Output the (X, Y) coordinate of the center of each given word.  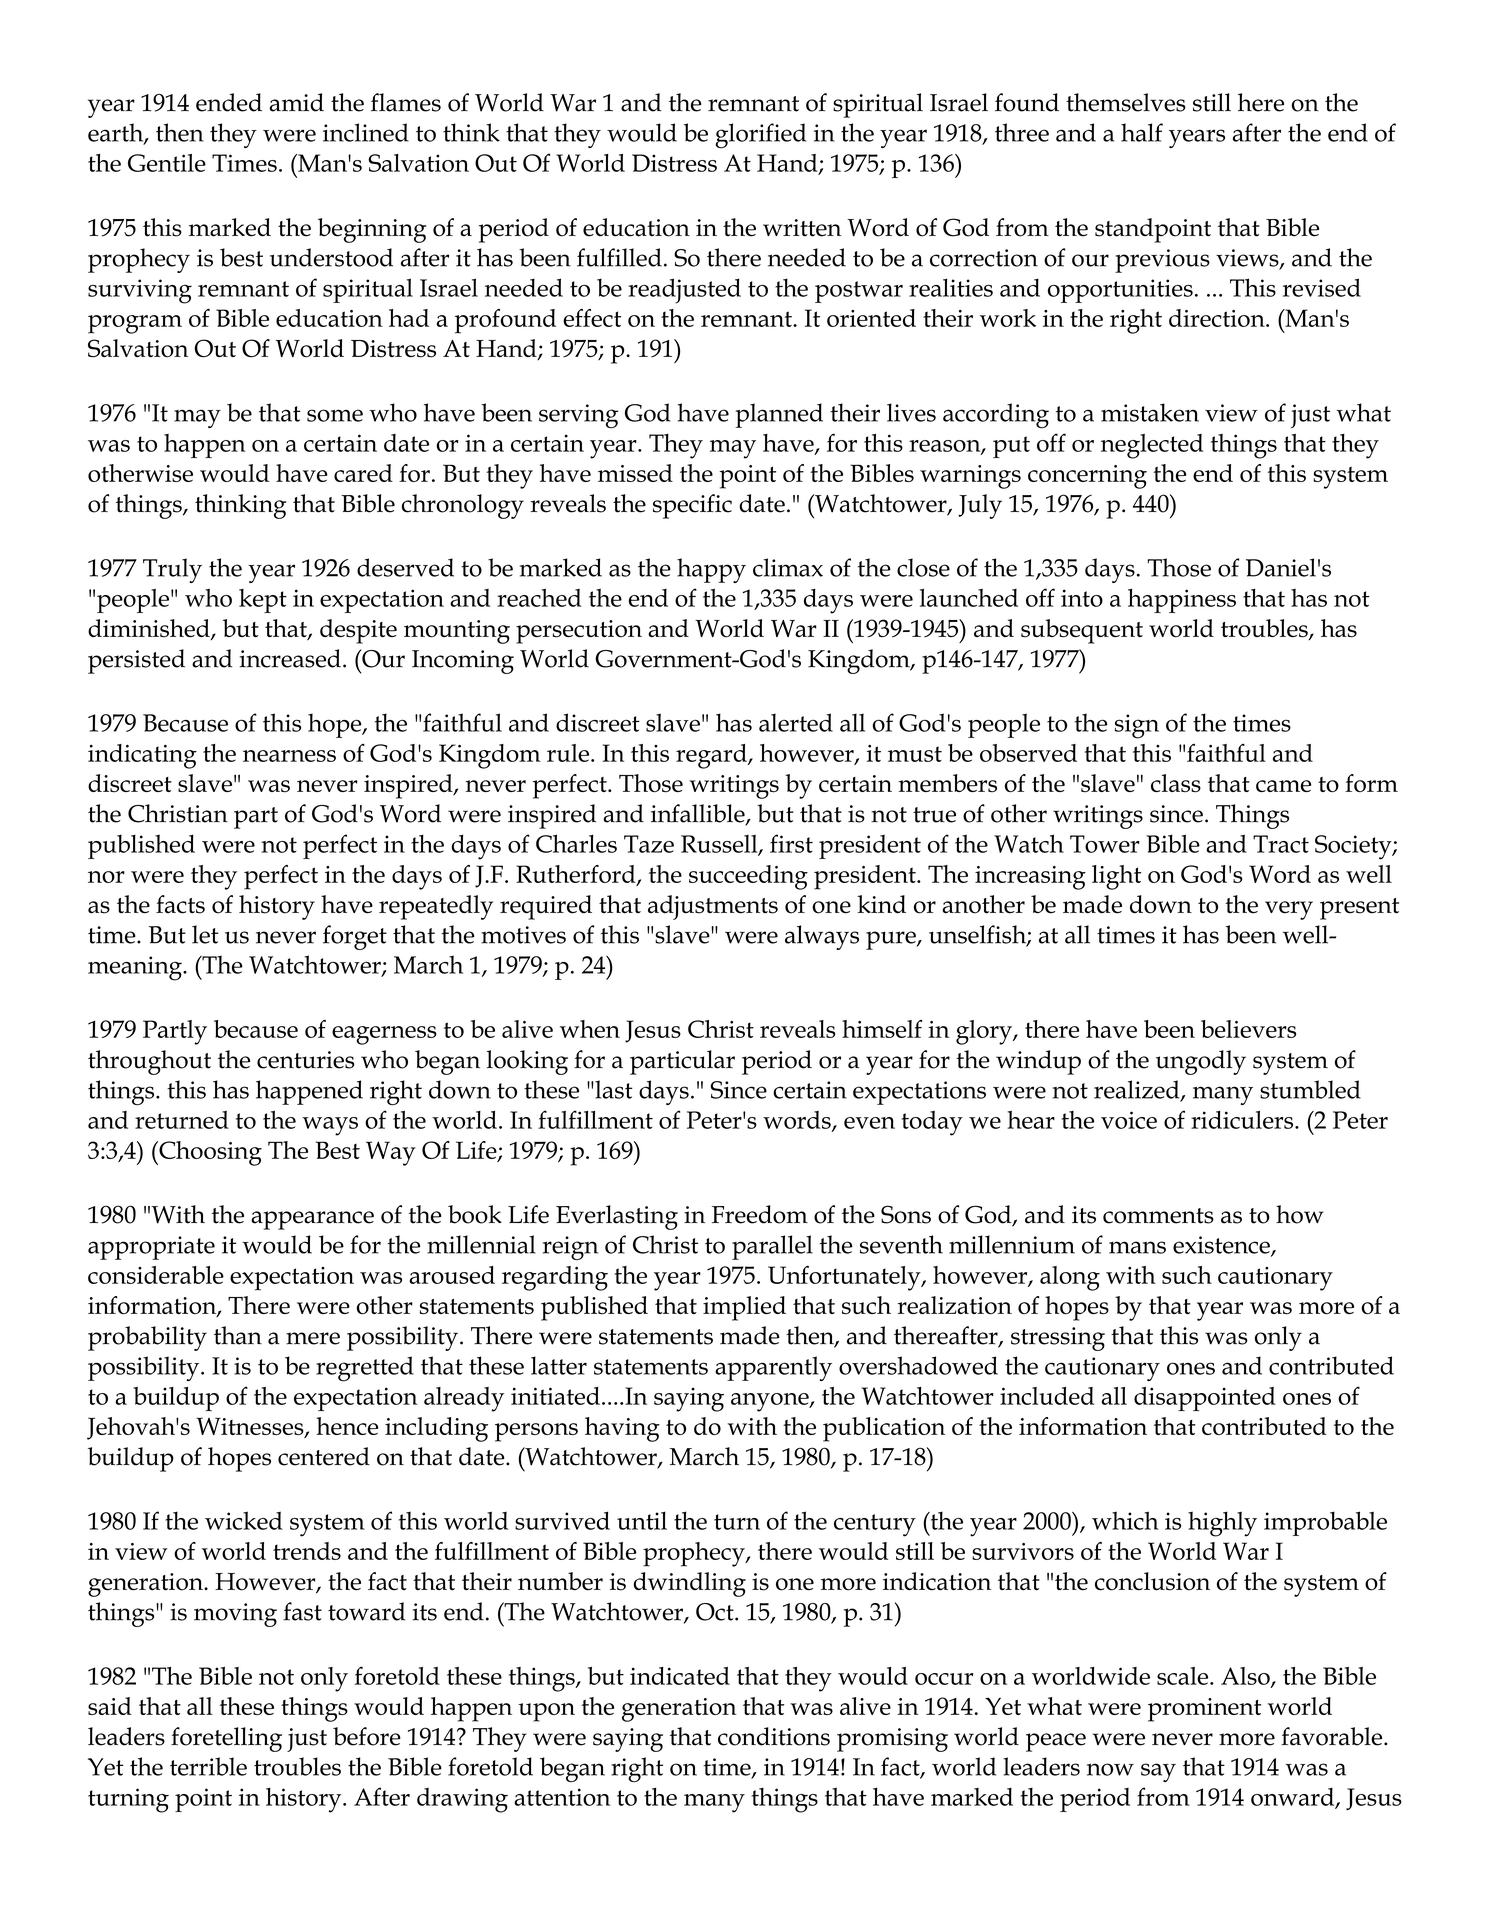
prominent (1204, 1710)
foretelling (226, 1739)
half (1142, 132)
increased (290, 658)
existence (1222, 1246)
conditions (774, 1736)
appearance (312, 1220)
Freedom (760, 1214)
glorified (760, 136)
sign (1137, 726)
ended (229, 102)
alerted (796, 722)
